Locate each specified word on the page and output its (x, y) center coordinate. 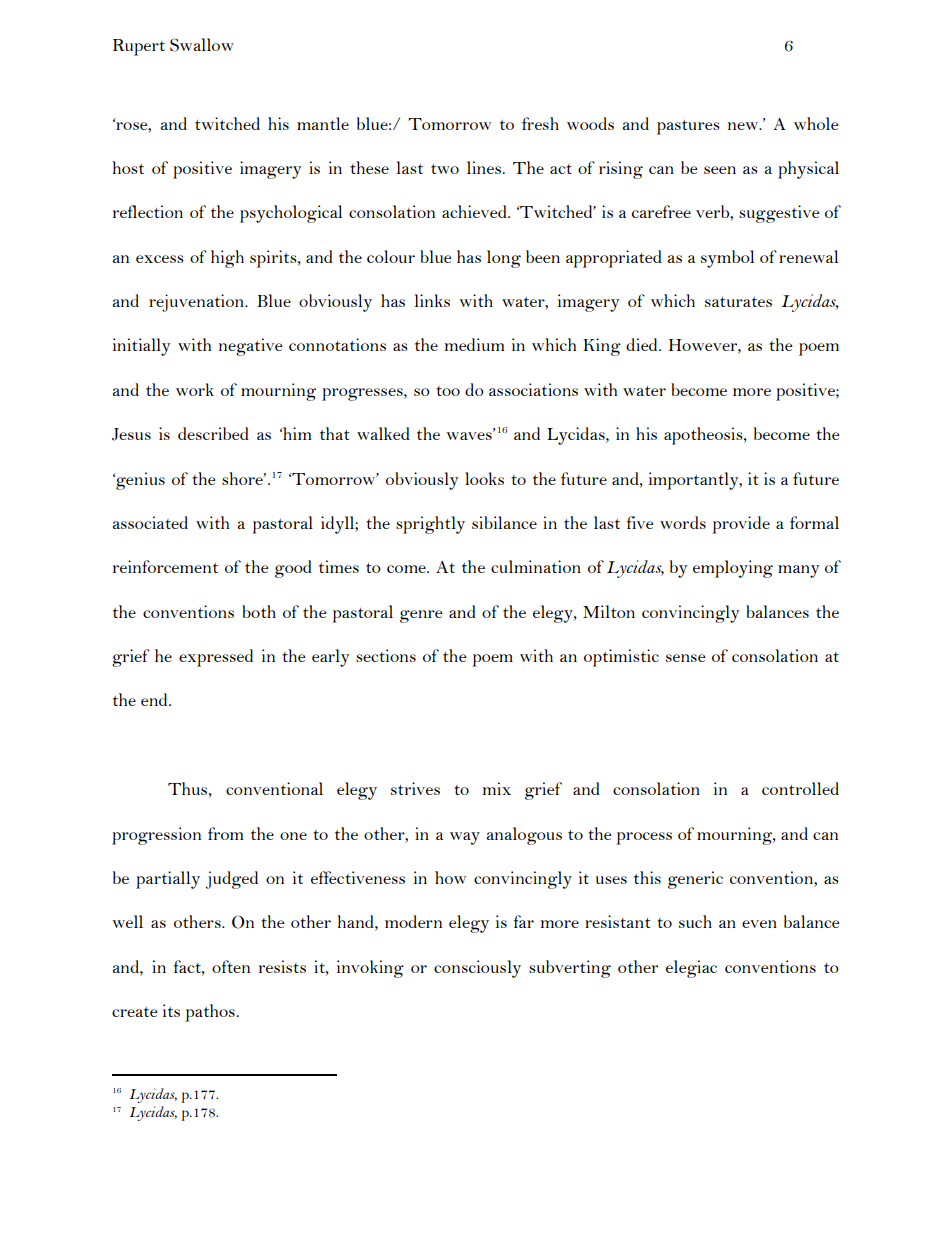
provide (741, 525)
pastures (688, 127)
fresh (540, 123)
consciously (477, 969)
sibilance (504, 522)
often (231, 966)
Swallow (202, 45)
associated (150, 522)
